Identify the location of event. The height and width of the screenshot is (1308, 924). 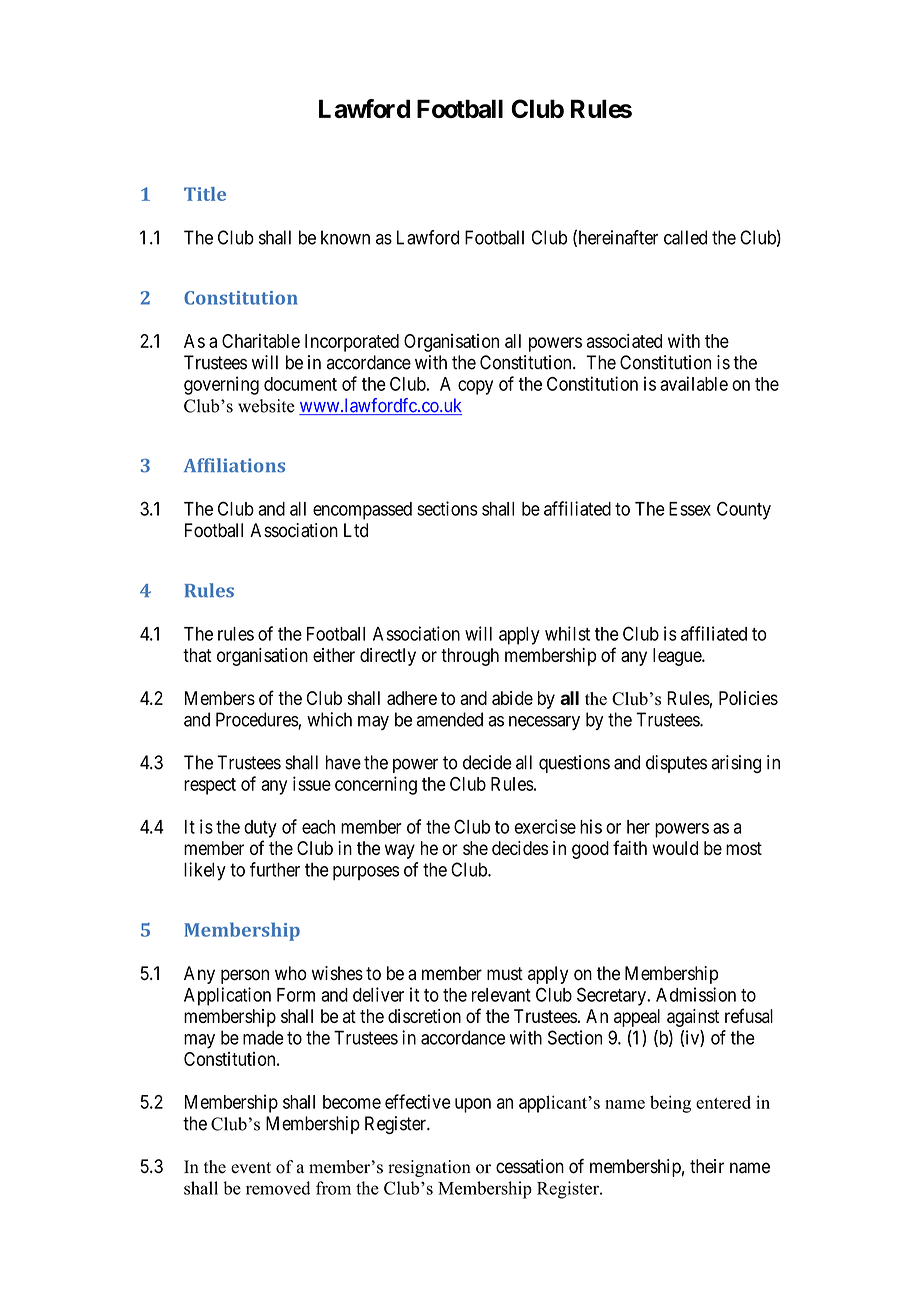
(251, 1168).
